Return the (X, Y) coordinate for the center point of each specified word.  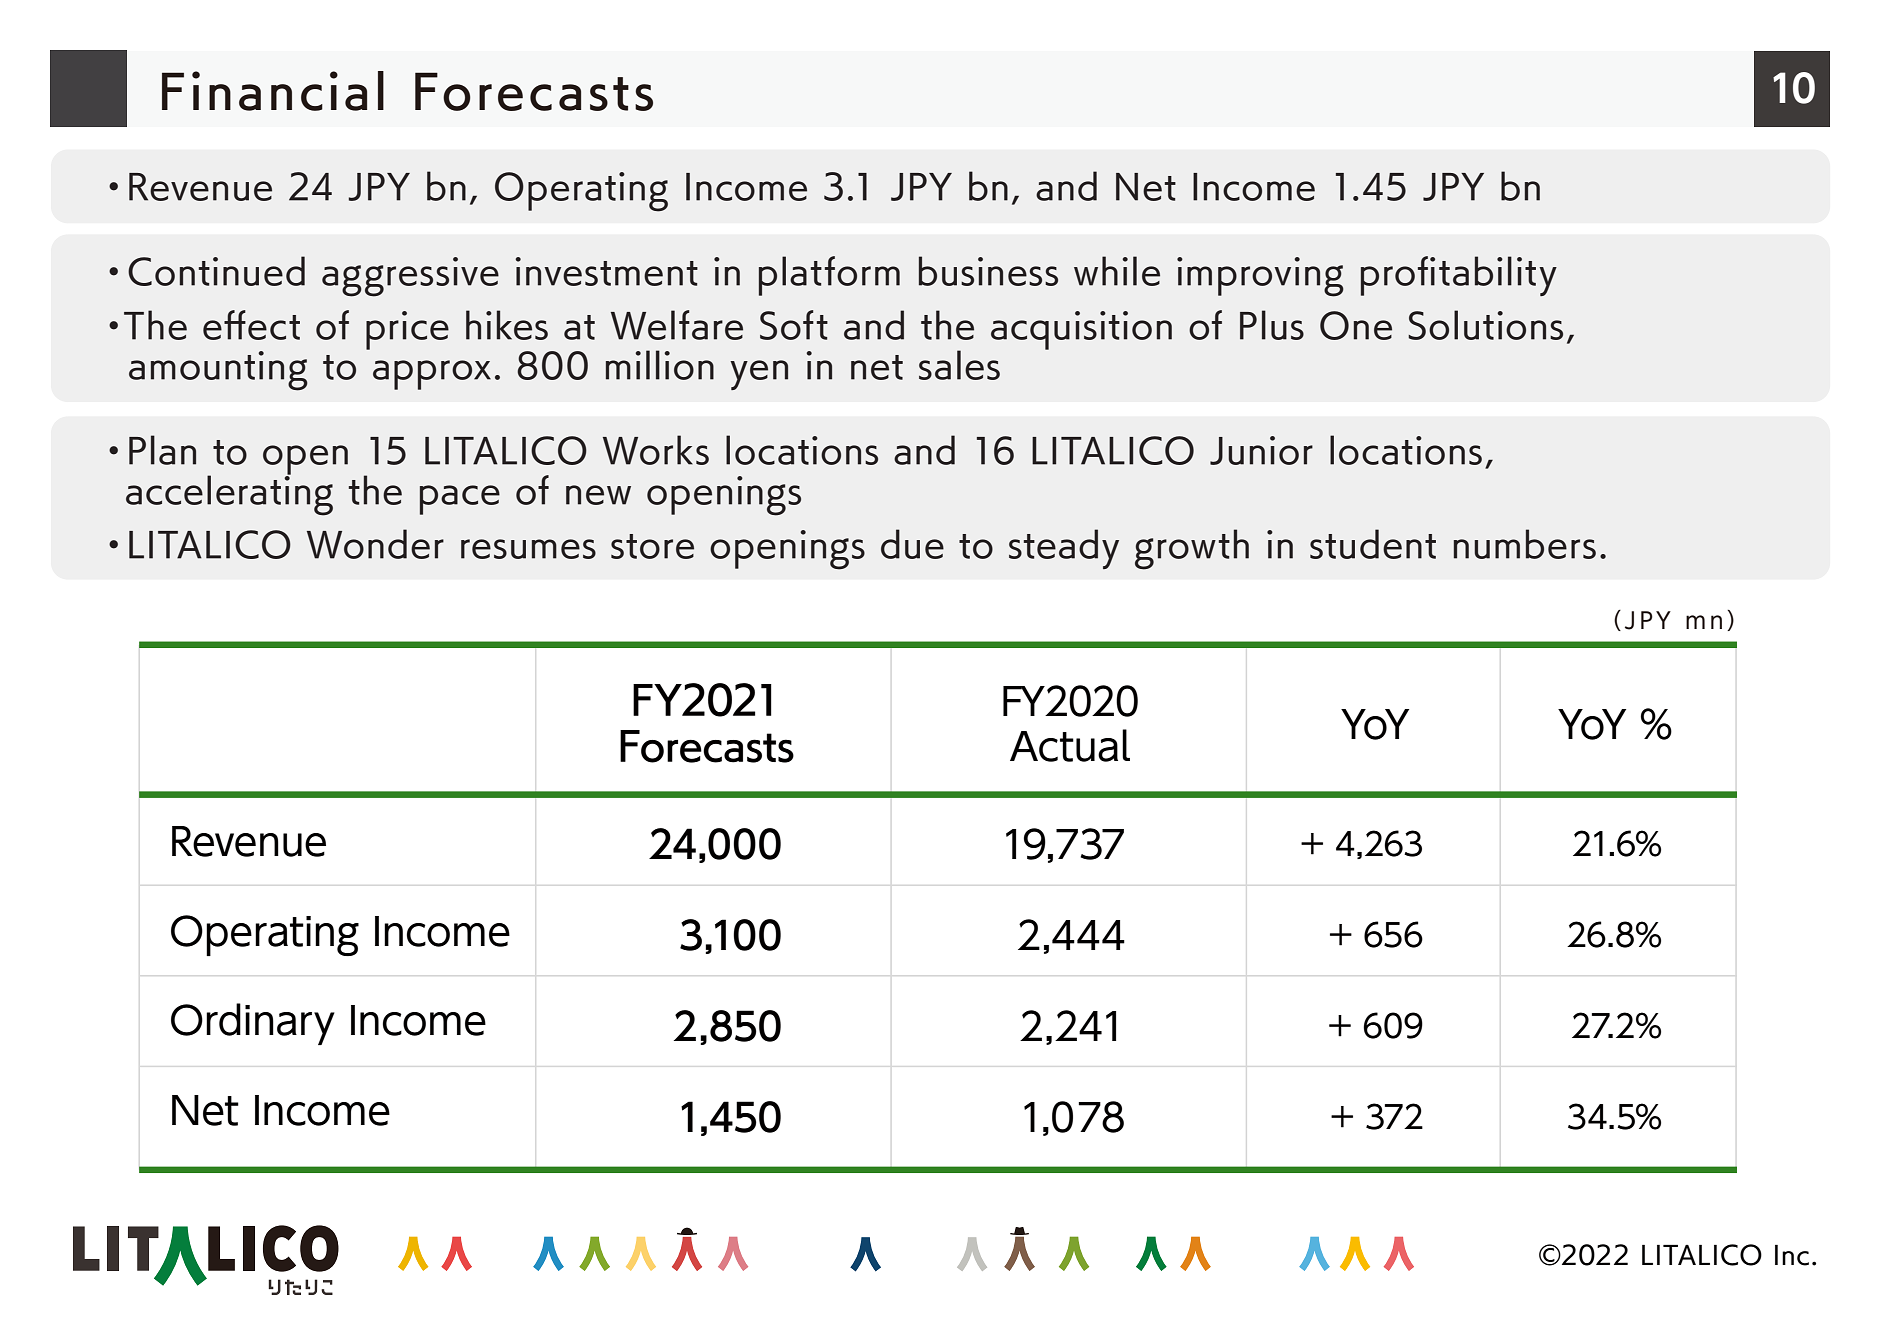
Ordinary (253, 1024)
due (912, 544)
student (1373, 544)
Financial (273, 91)
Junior (1261, 450)
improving (1260, 277)
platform (829, 276)
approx (432, 375)
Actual (1070, 745)
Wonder (375, 544)
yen (759, 375)
